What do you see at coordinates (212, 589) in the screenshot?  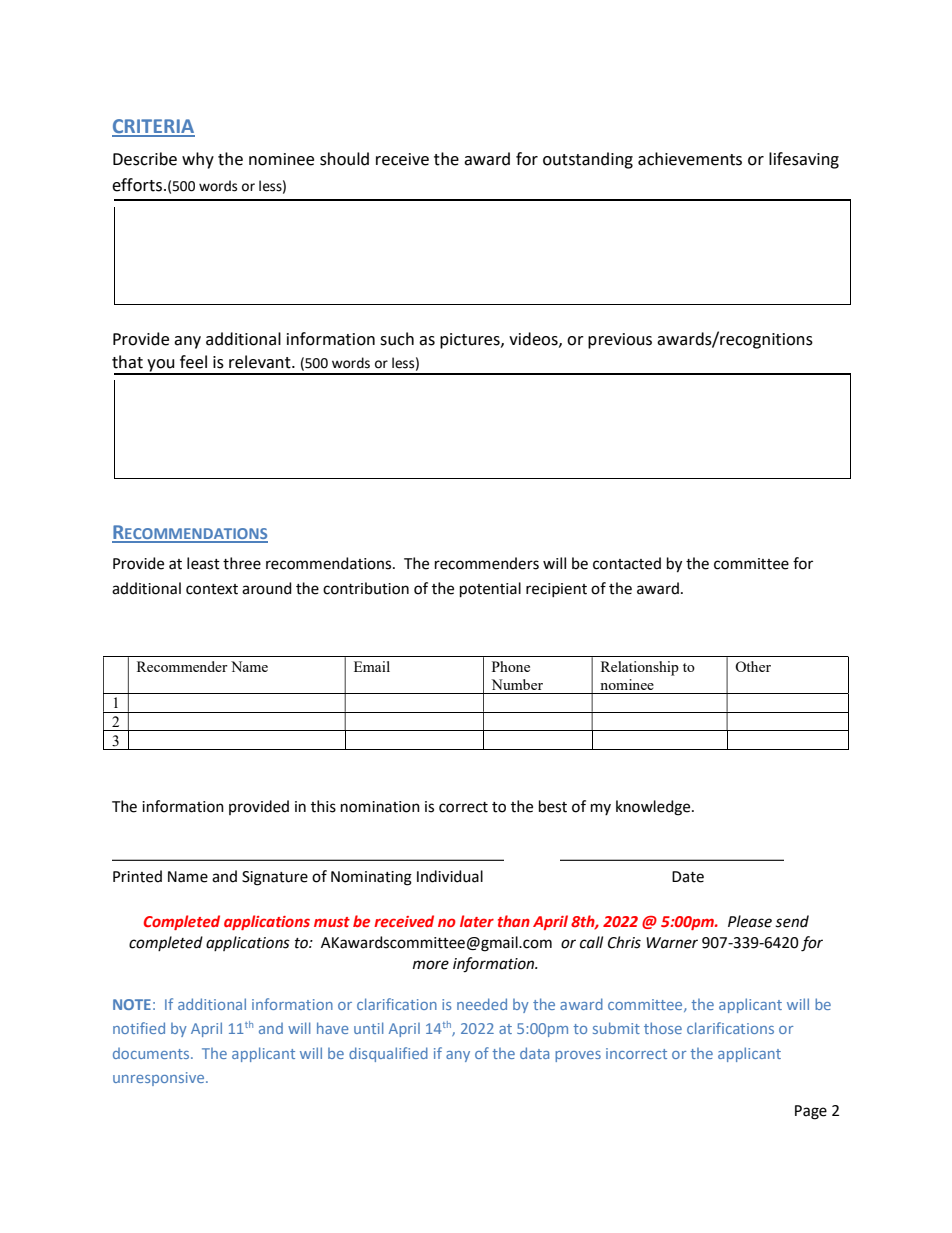 I see `context` at bounding box center [212, 589].
